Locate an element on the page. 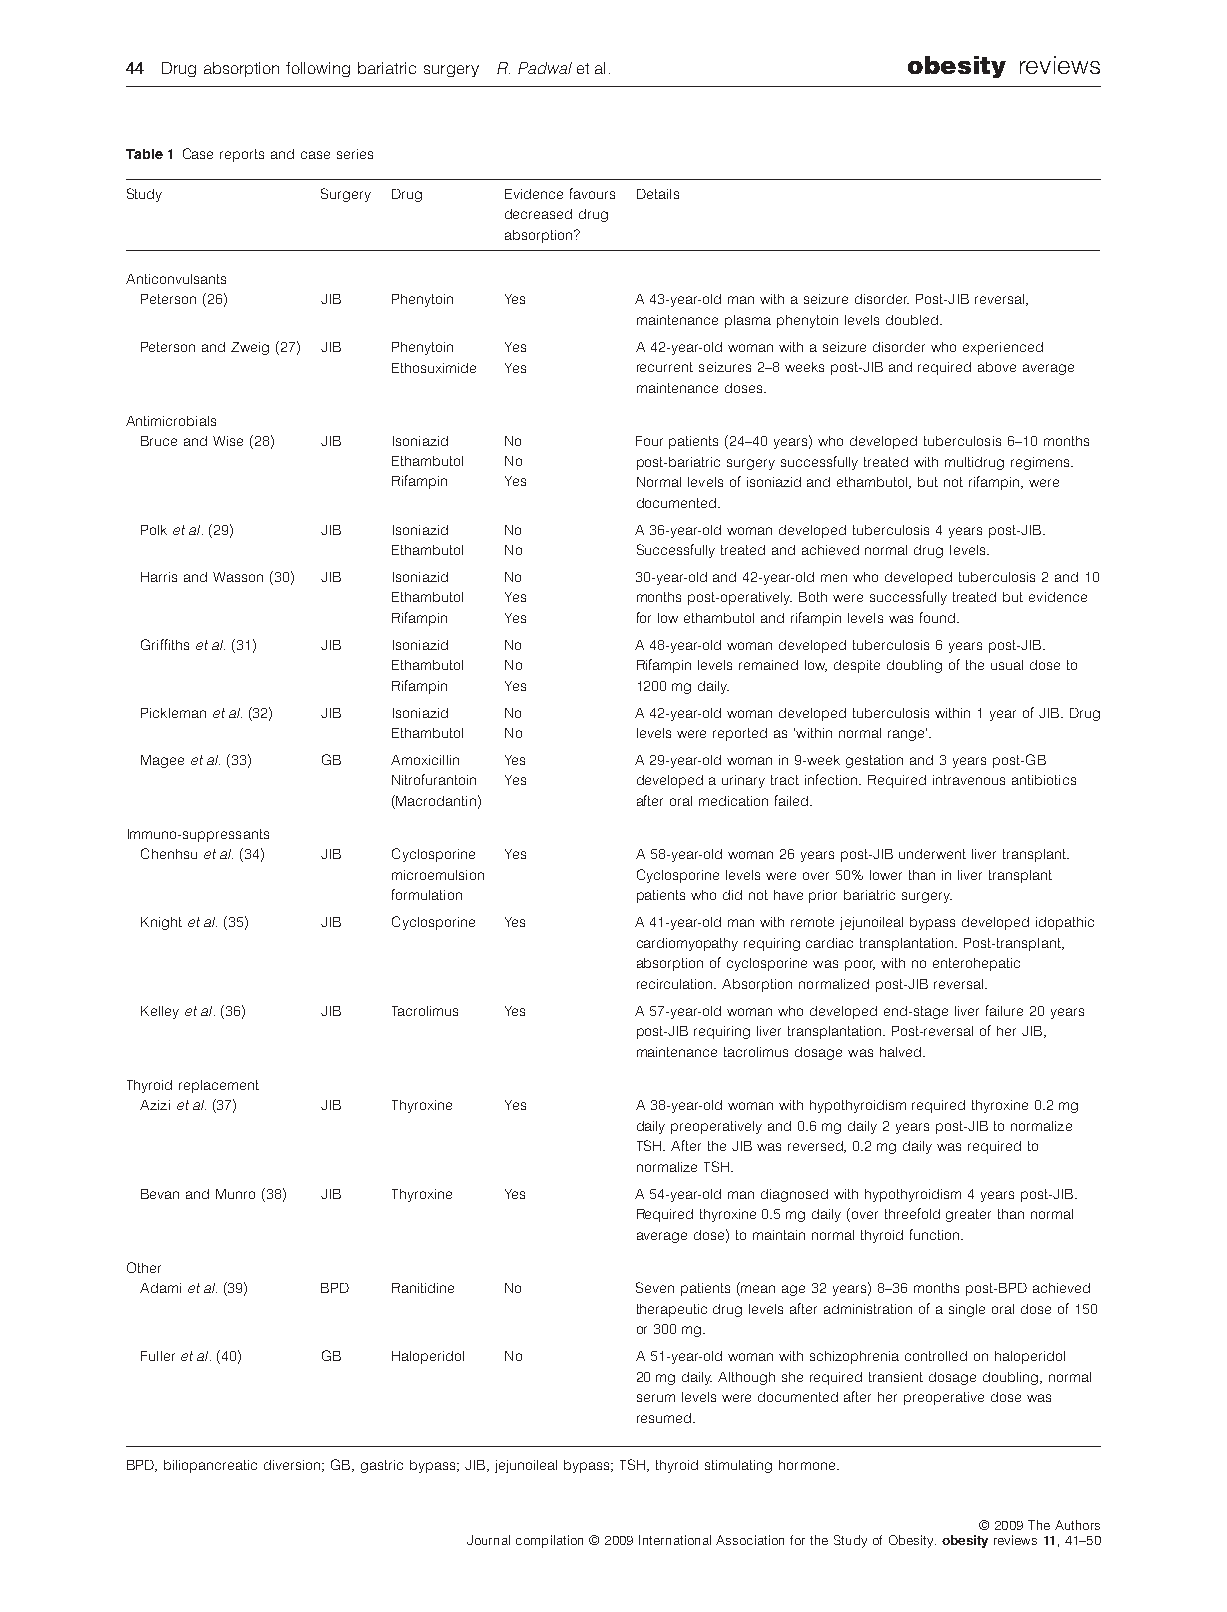  Seven is located at coordinates (655, 1287).
